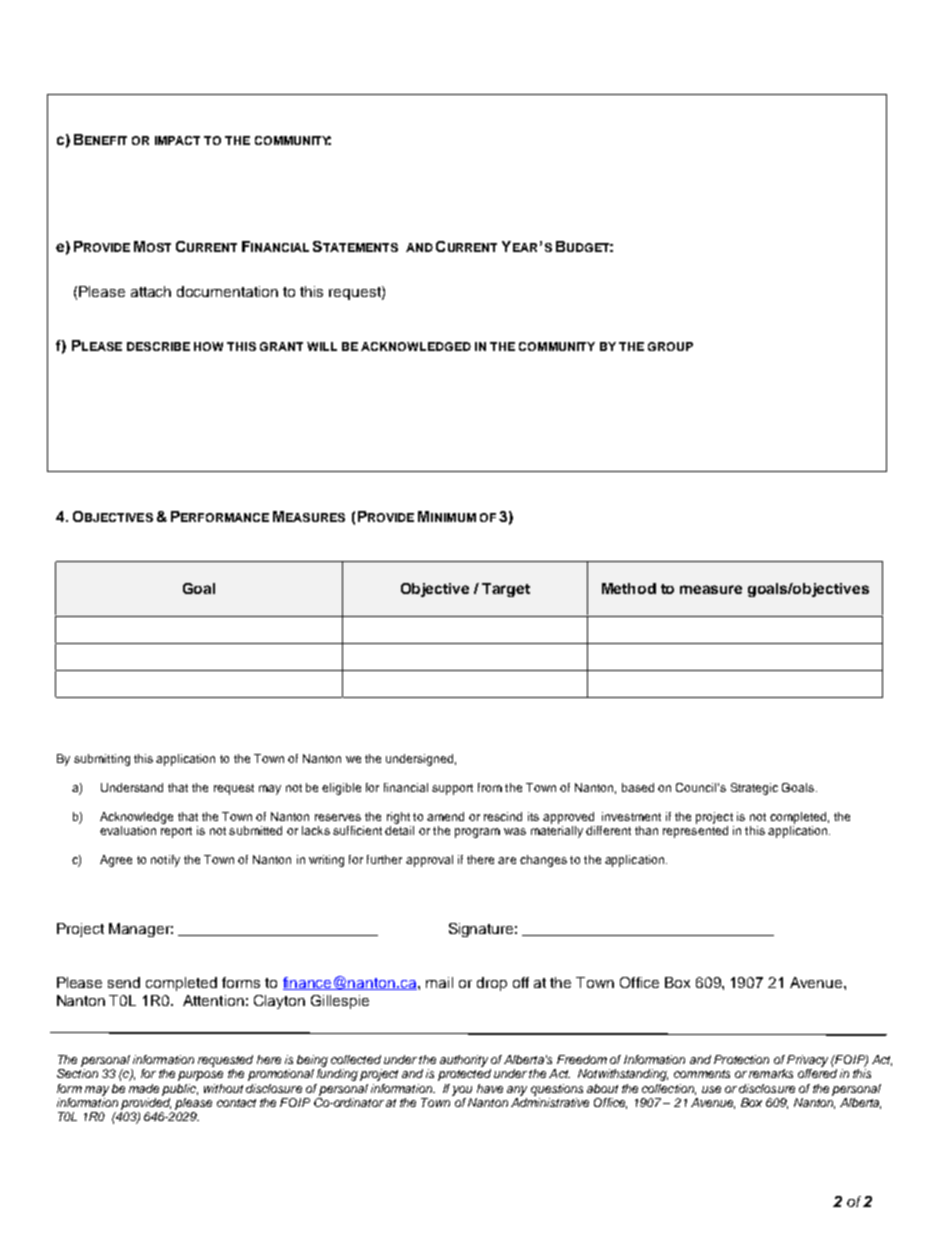 The width and height of the screenshot is (952, 1233). What do you see at coordinates (452, 789) in the screenshot?
I see `support` at bounding box center [452, 789].
